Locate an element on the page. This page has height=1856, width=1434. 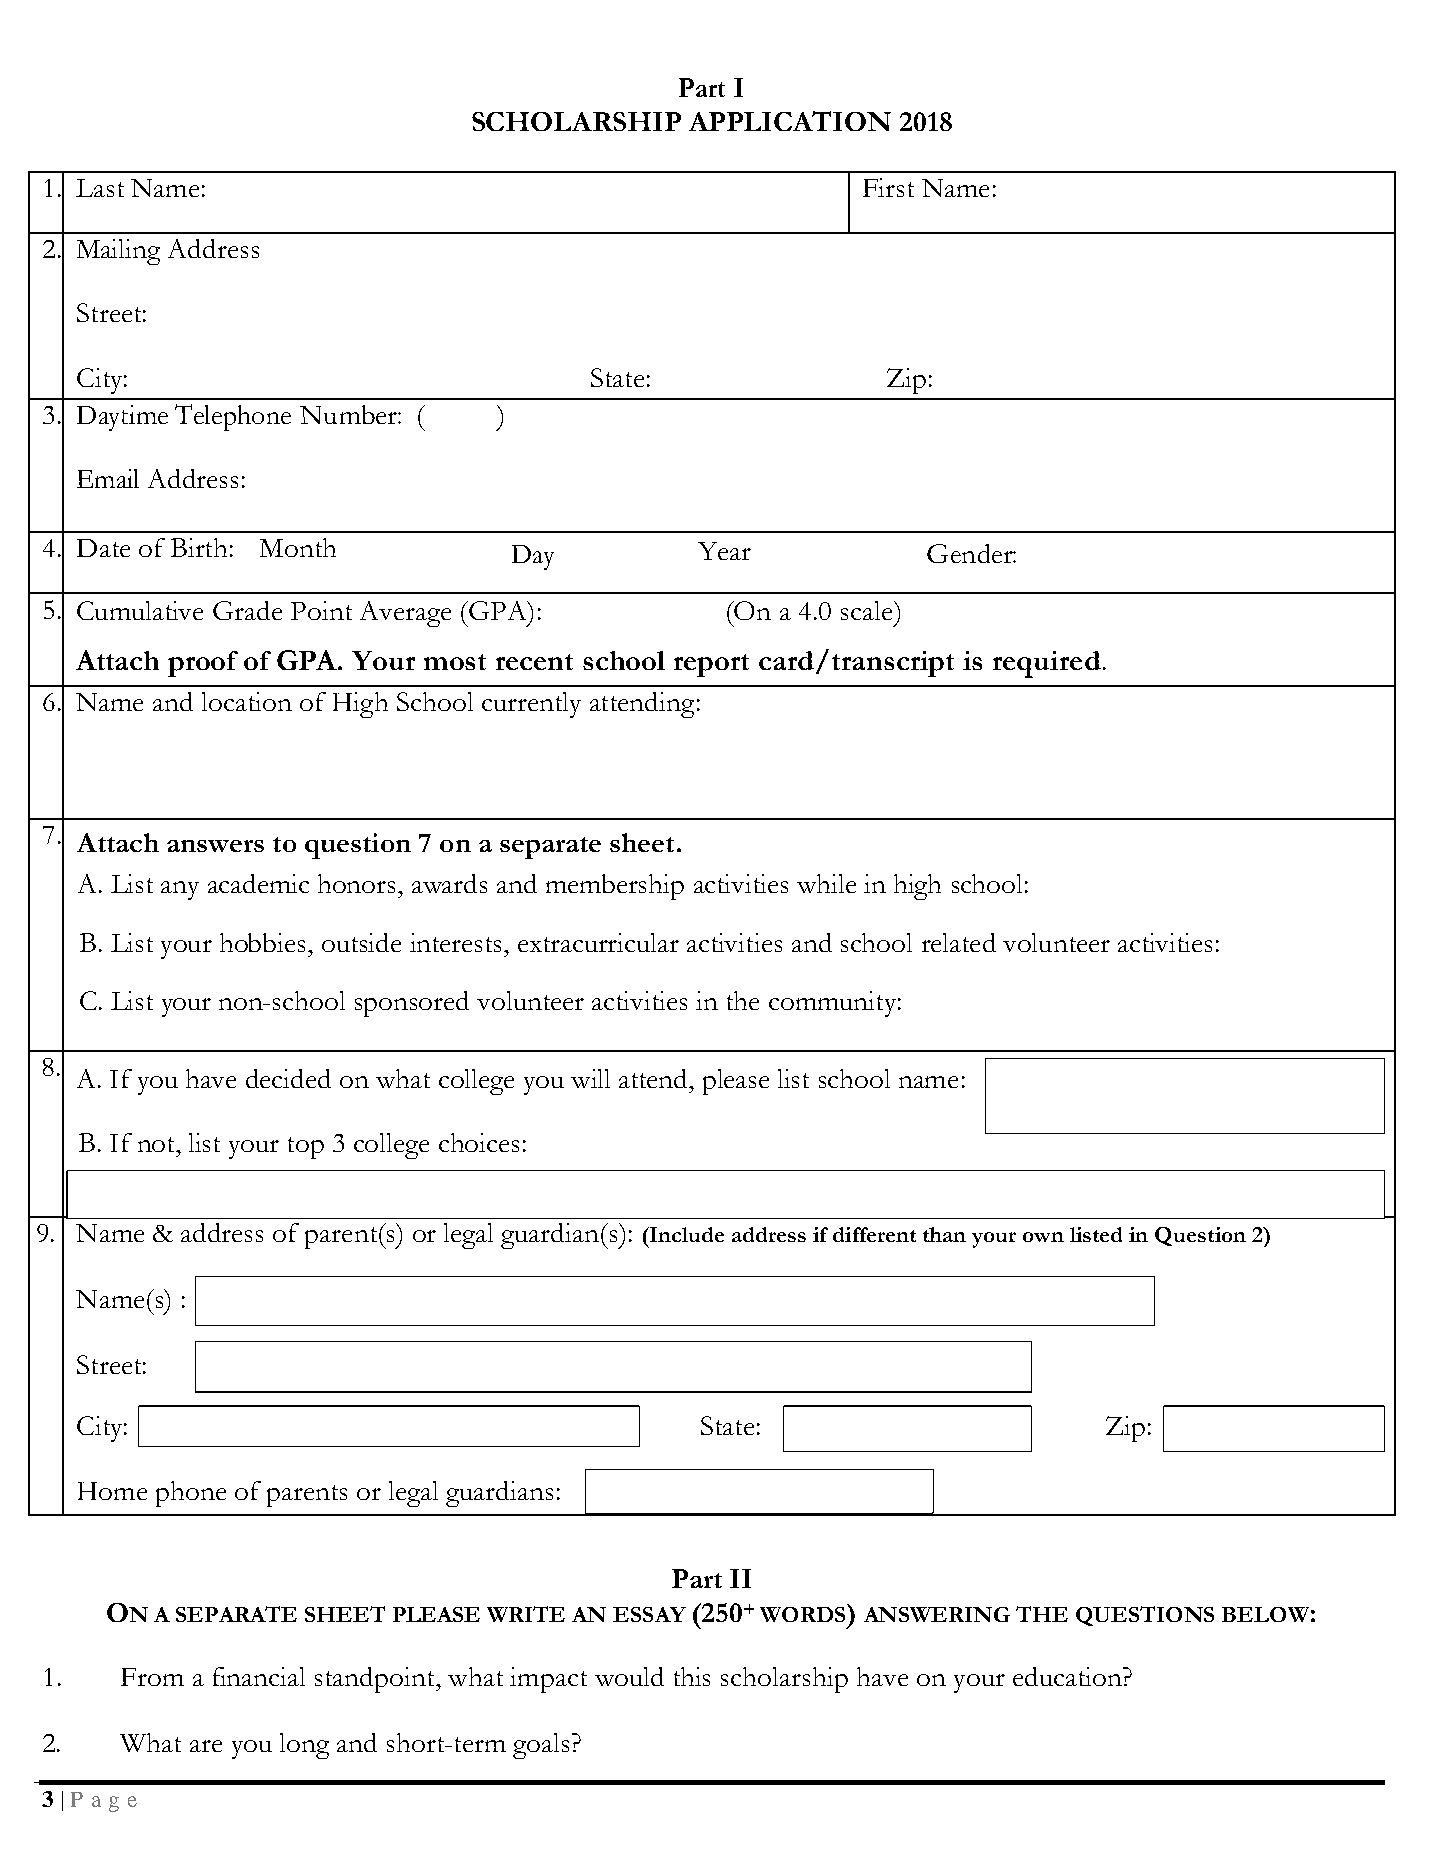
impact is located at coordinates (548, 1680).
